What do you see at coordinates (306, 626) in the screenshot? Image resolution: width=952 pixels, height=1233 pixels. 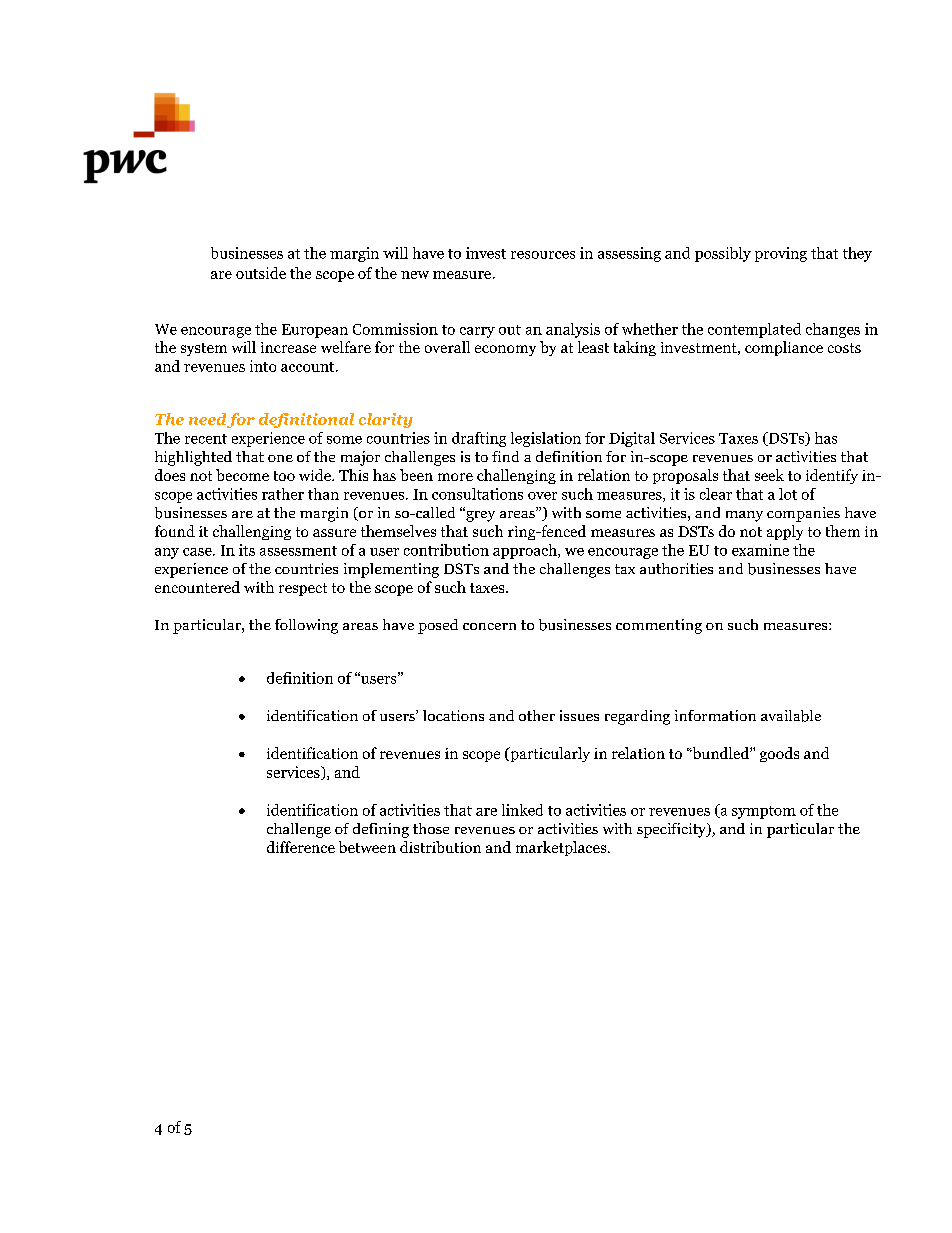 I see `following` at bounding box center [306, 626].
